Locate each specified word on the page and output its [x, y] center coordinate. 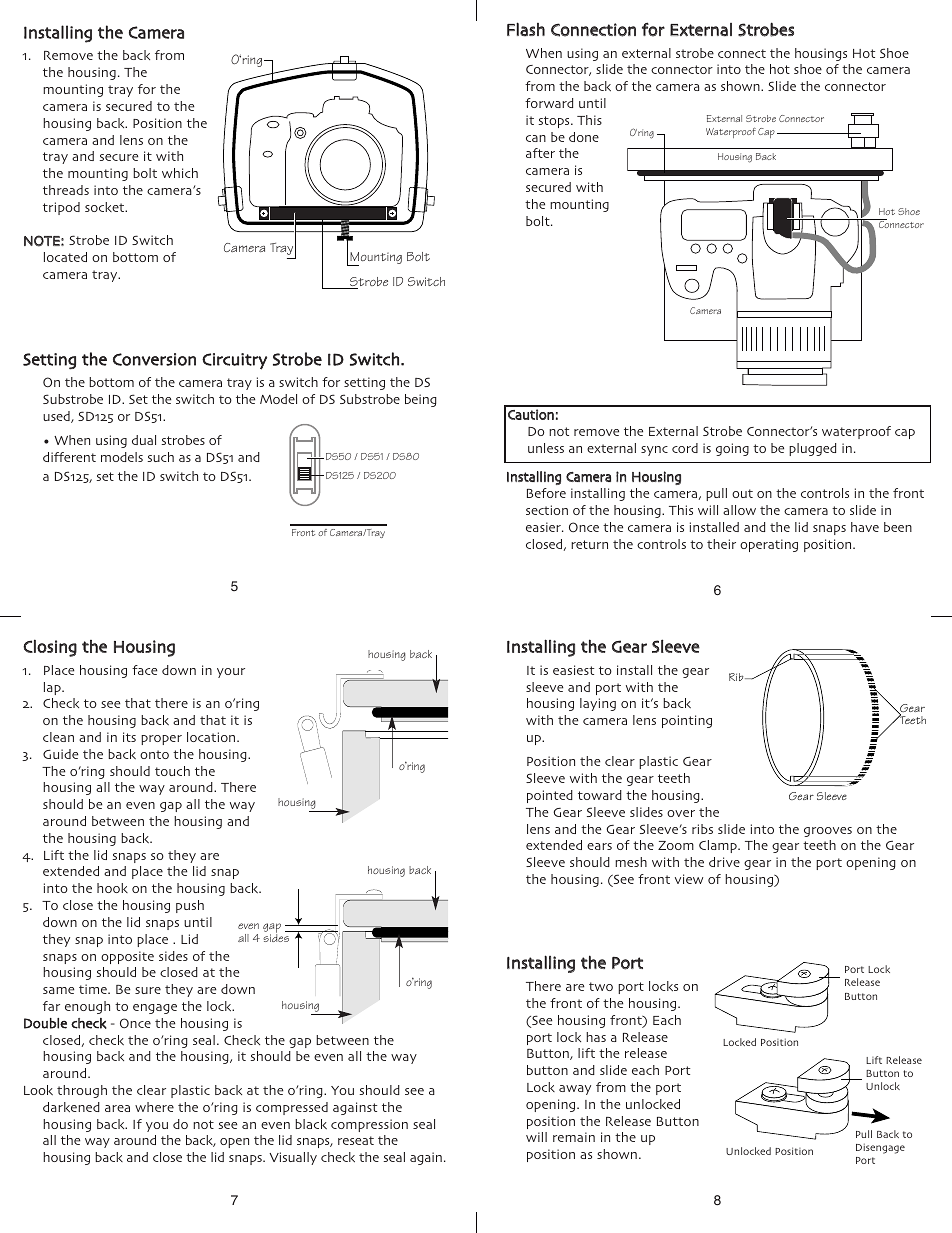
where [154, 1107]
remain [574, 1137]
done [584, 137]
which [180, 173]
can [536, 138]
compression [369, 1125]
